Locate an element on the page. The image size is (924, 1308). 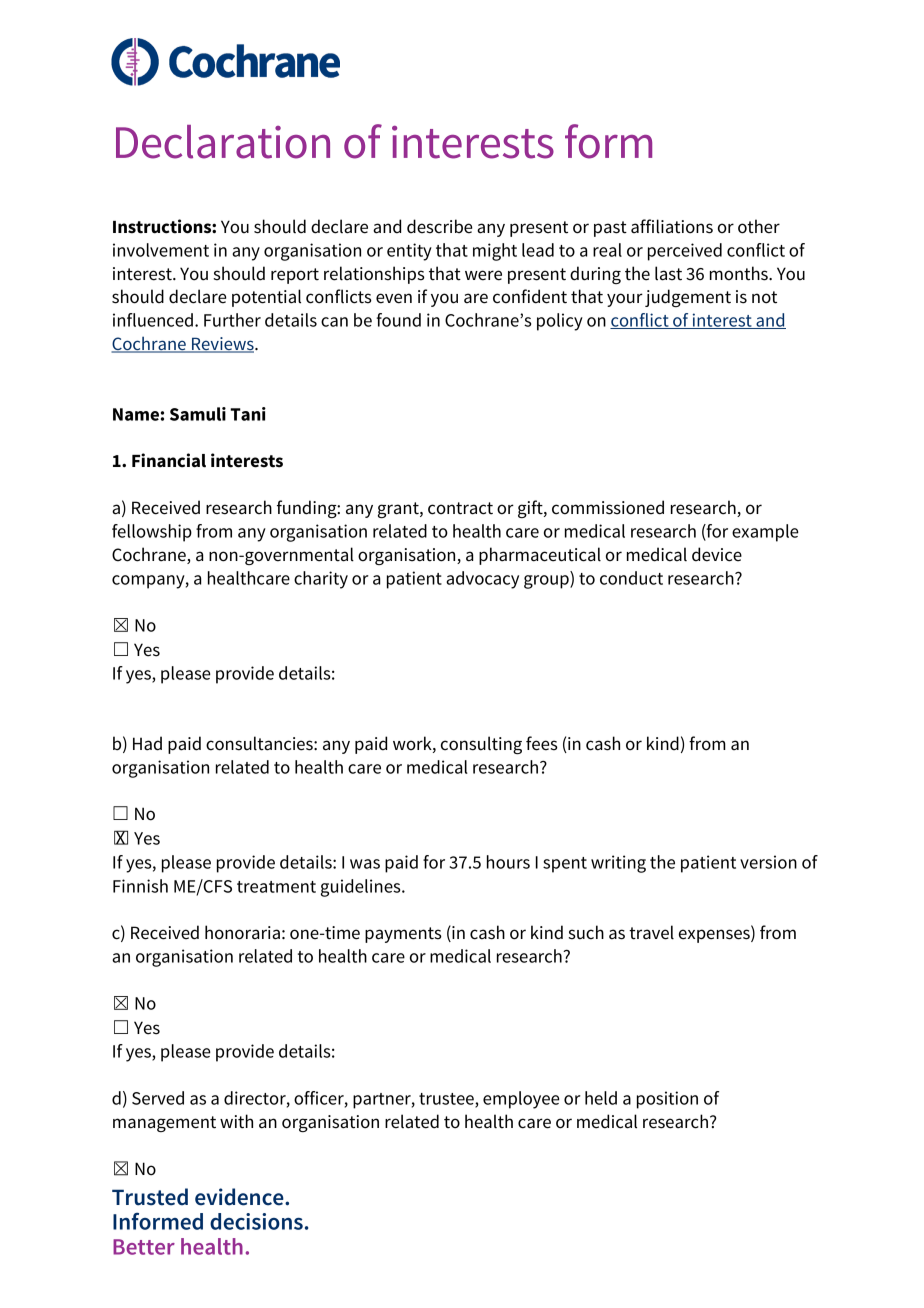
trustee is located at coordinates (447, 1100).
